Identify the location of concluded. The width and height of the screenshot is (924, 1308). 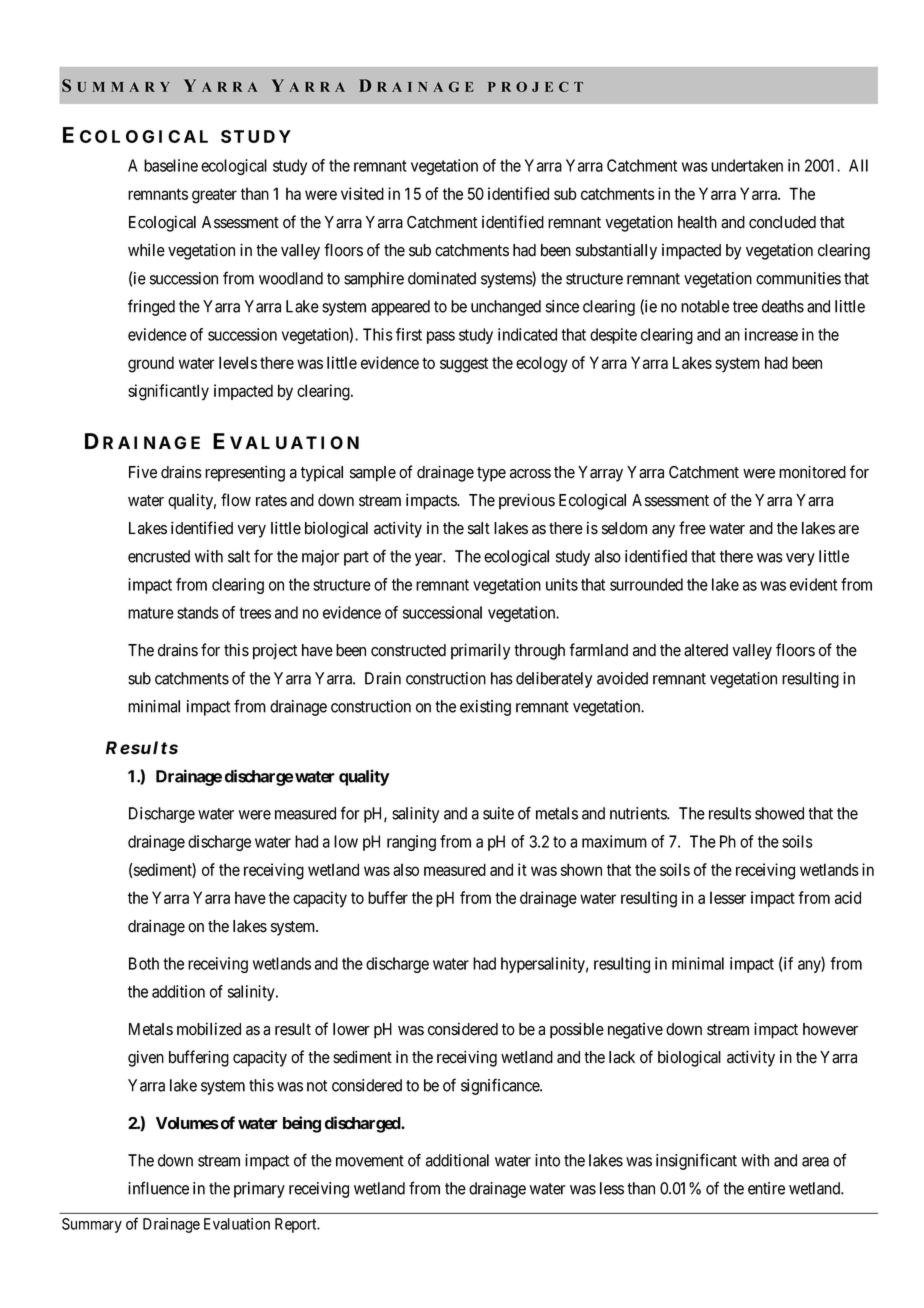
(782, 222).
